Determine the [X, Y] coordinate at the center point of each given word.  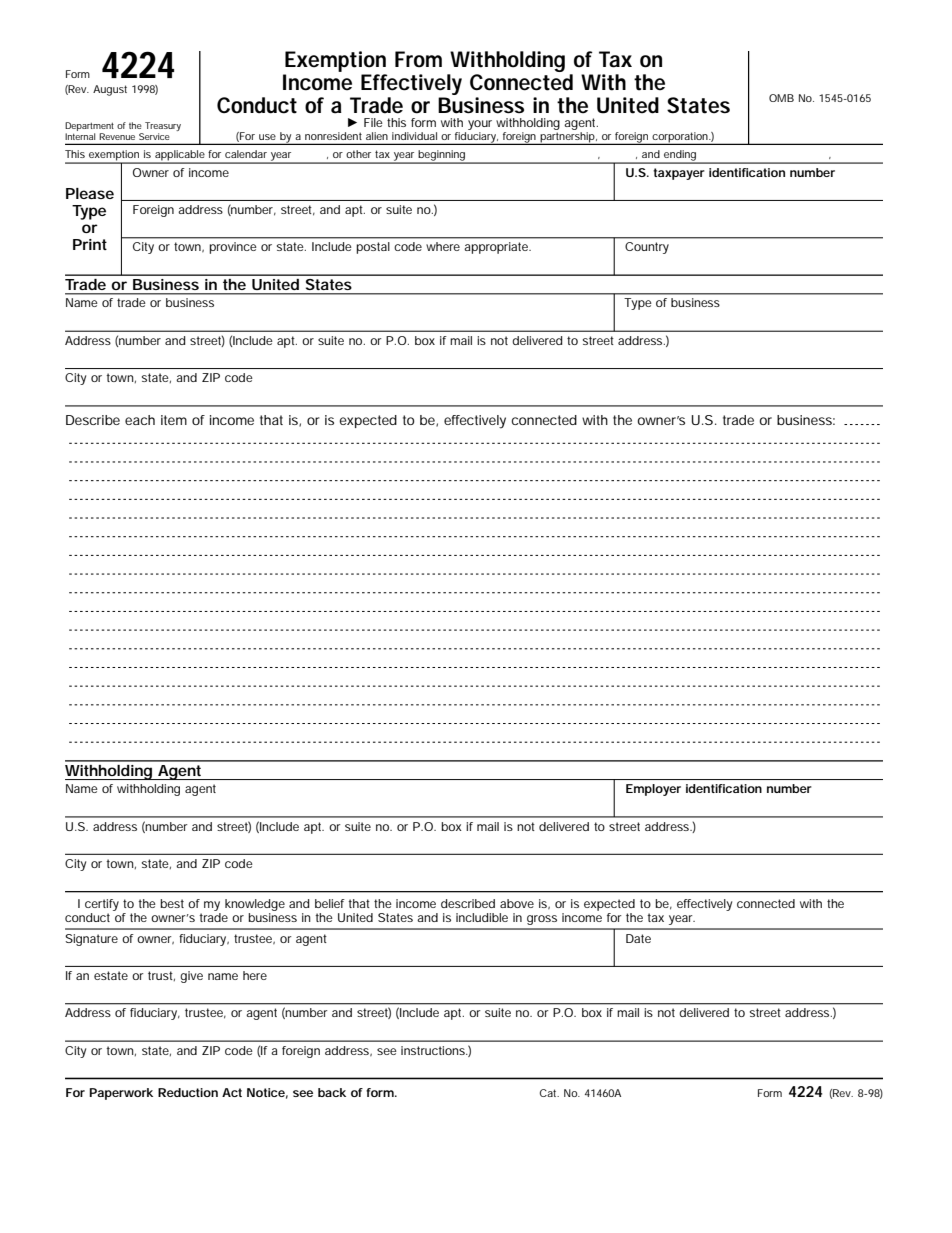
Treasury [163, 128]
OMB [781, 98]
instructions [434, 1050]
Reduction [188, 1092]
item [174, 420]
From [418, 59]
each [140, 420]
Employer [653, 790]
